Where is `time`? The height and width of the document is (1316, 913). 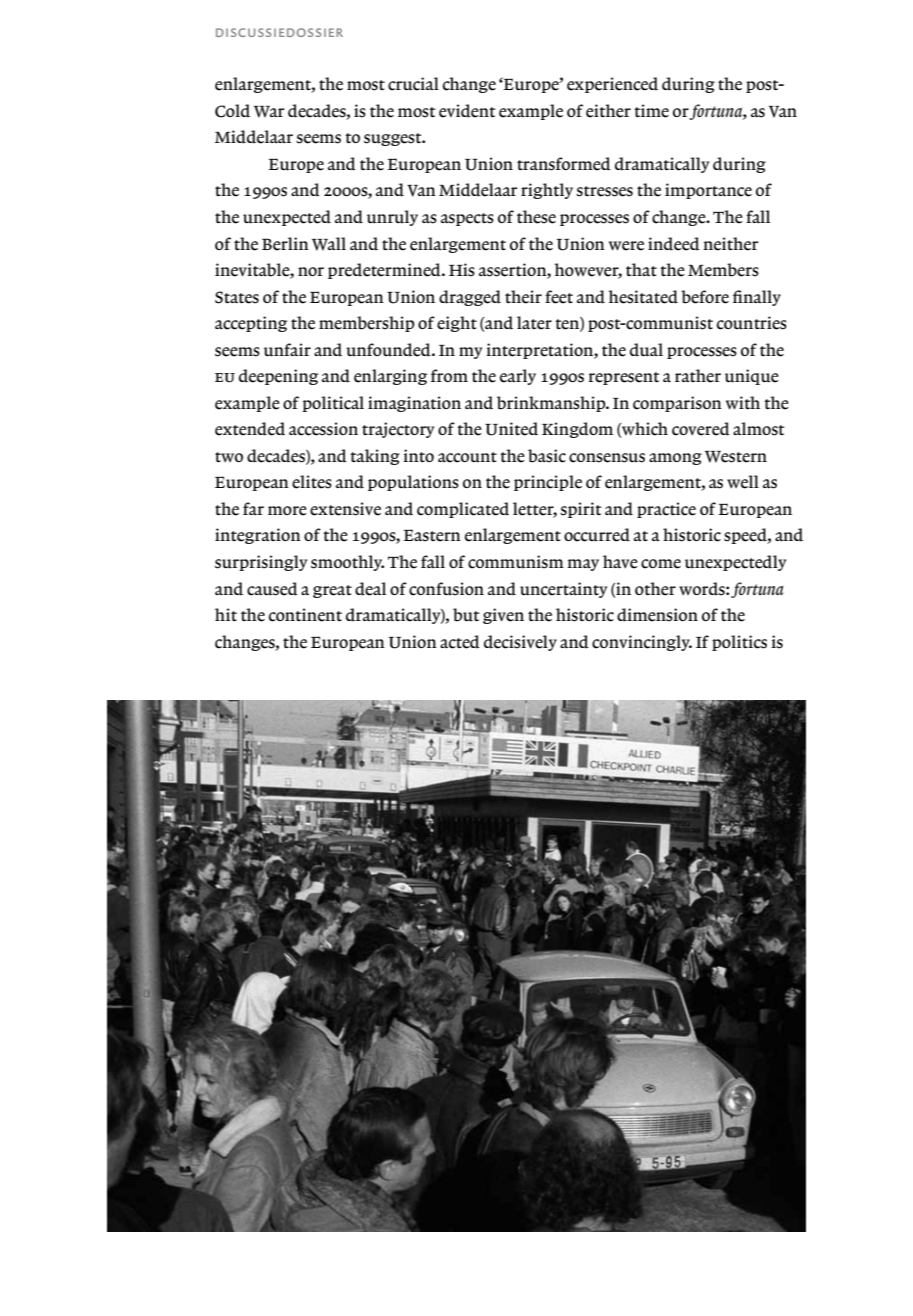 time is located at coordinates (651, 111).
